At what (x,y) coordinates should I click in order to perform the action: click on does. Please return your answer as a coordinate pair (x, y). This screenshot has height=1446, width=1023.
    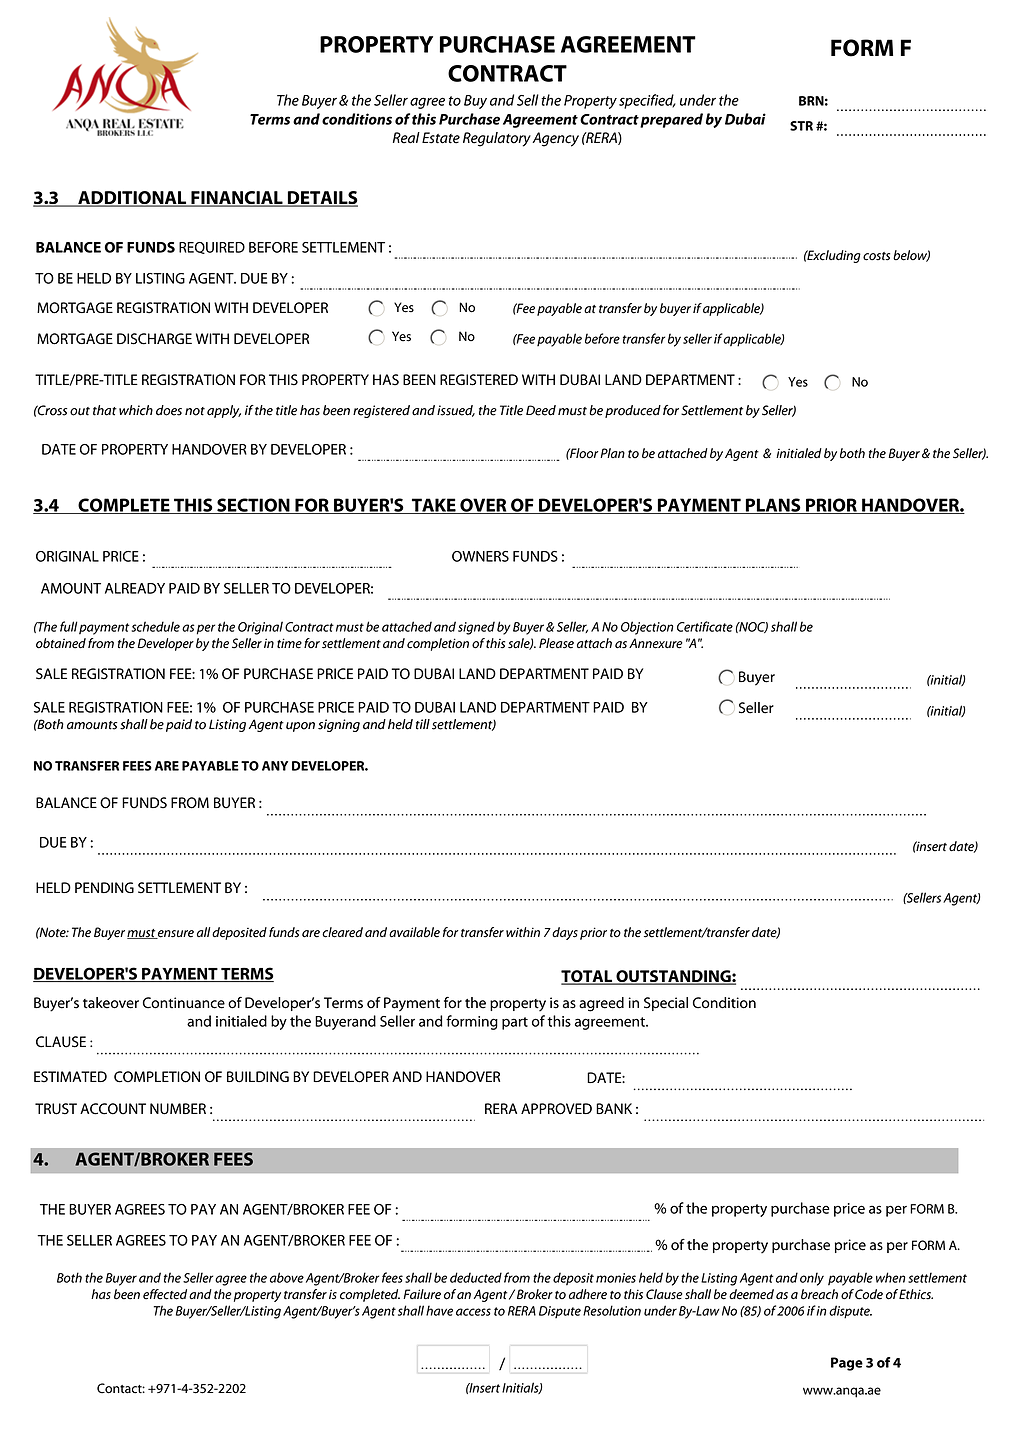
    Looking at the image, I should click on (169, 410).
